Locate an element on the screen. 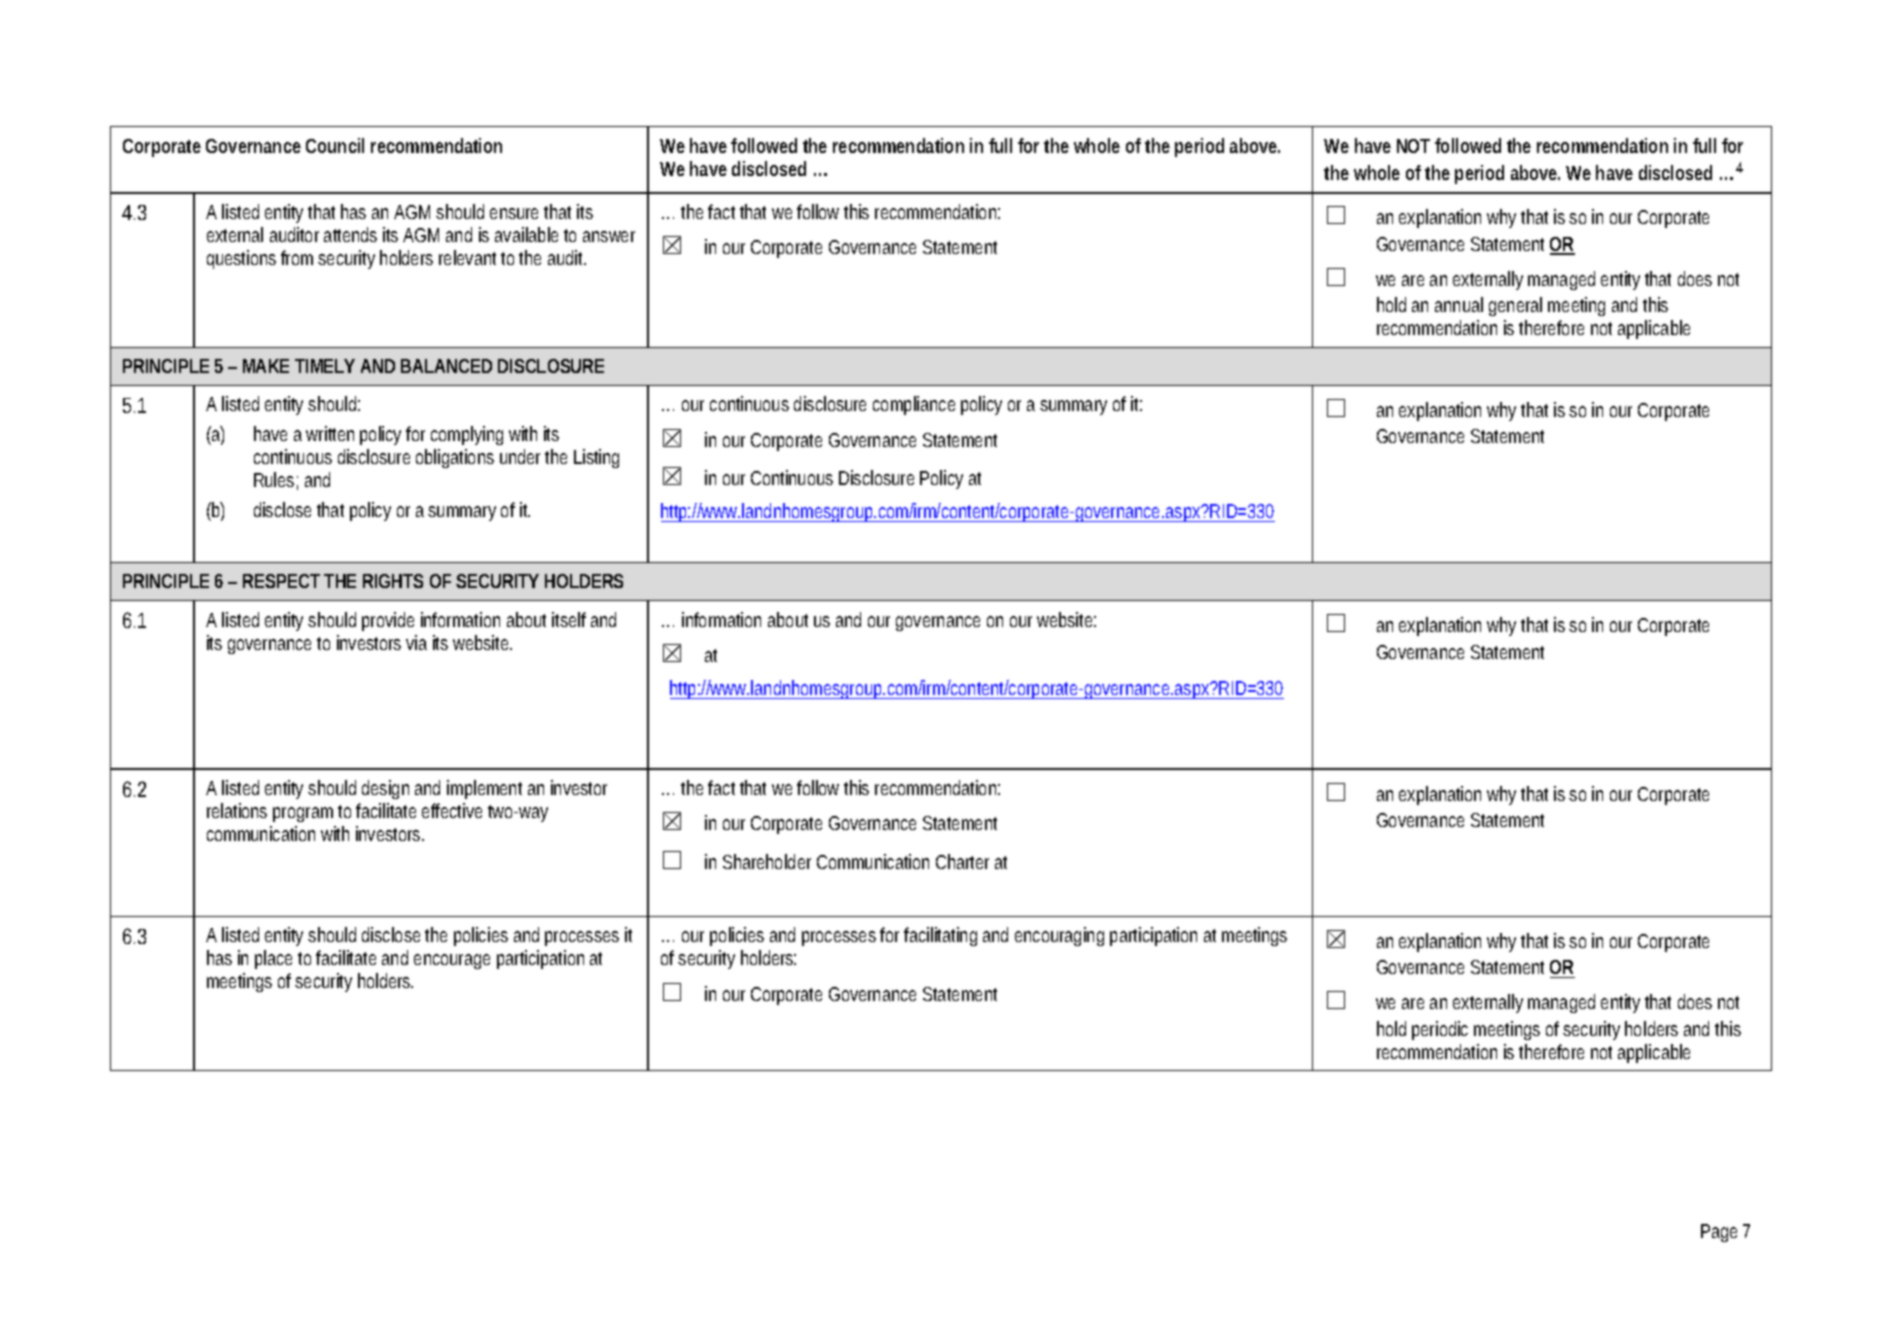  answer is located at coordinates (609, 236).
